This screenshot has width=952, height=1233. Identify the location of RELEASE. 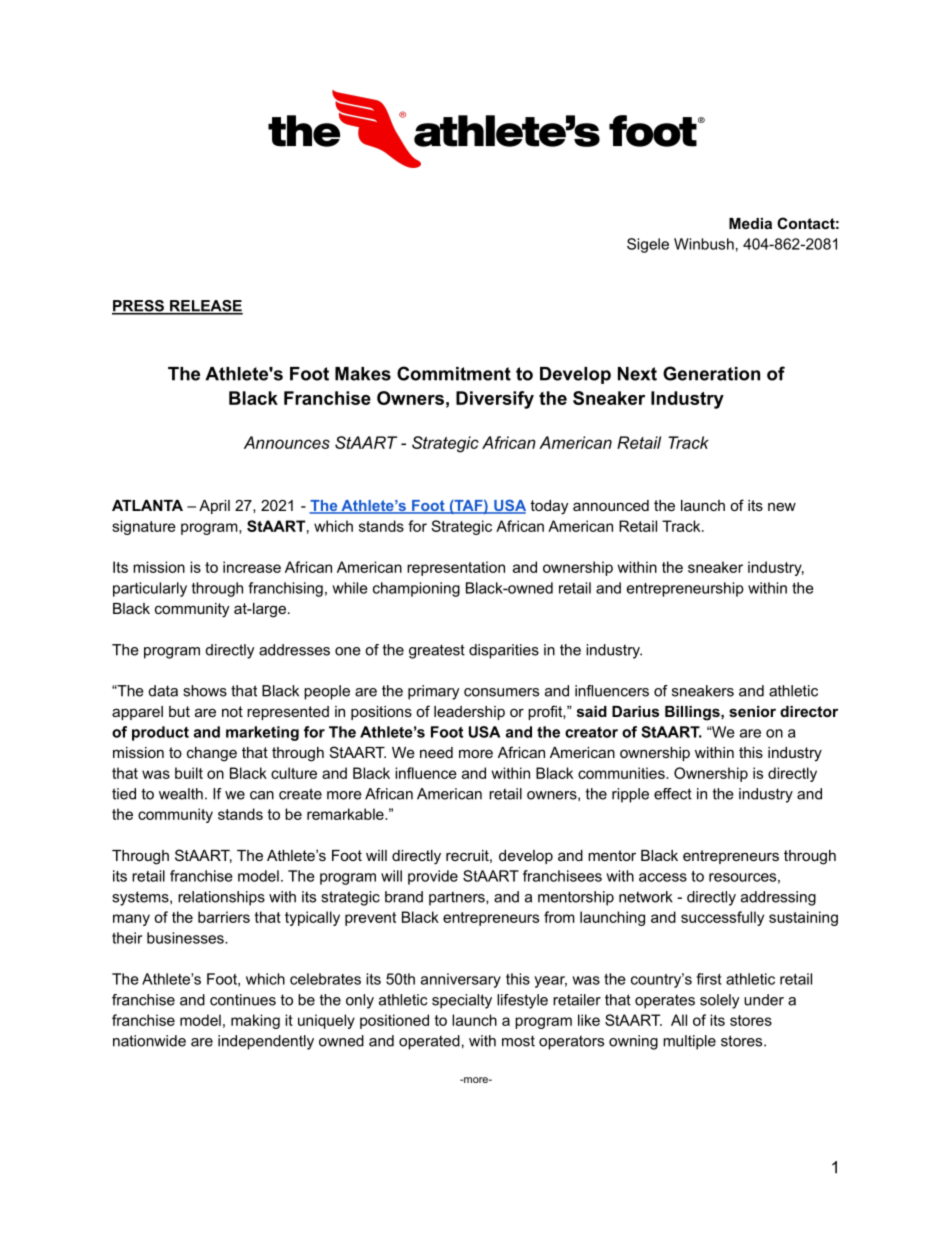
(205, 307).
